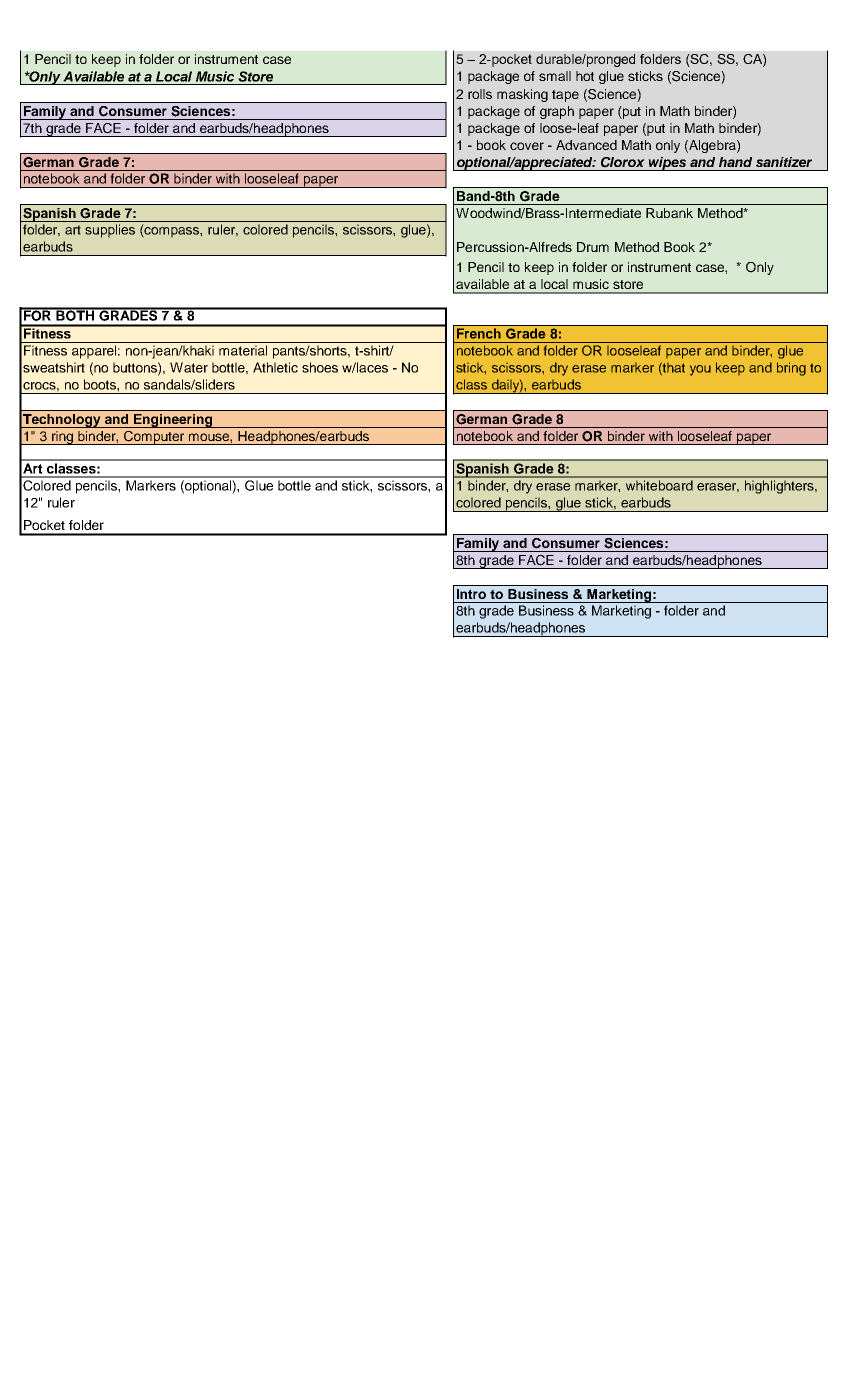  I want to click on wipes, so click(668, 164).
